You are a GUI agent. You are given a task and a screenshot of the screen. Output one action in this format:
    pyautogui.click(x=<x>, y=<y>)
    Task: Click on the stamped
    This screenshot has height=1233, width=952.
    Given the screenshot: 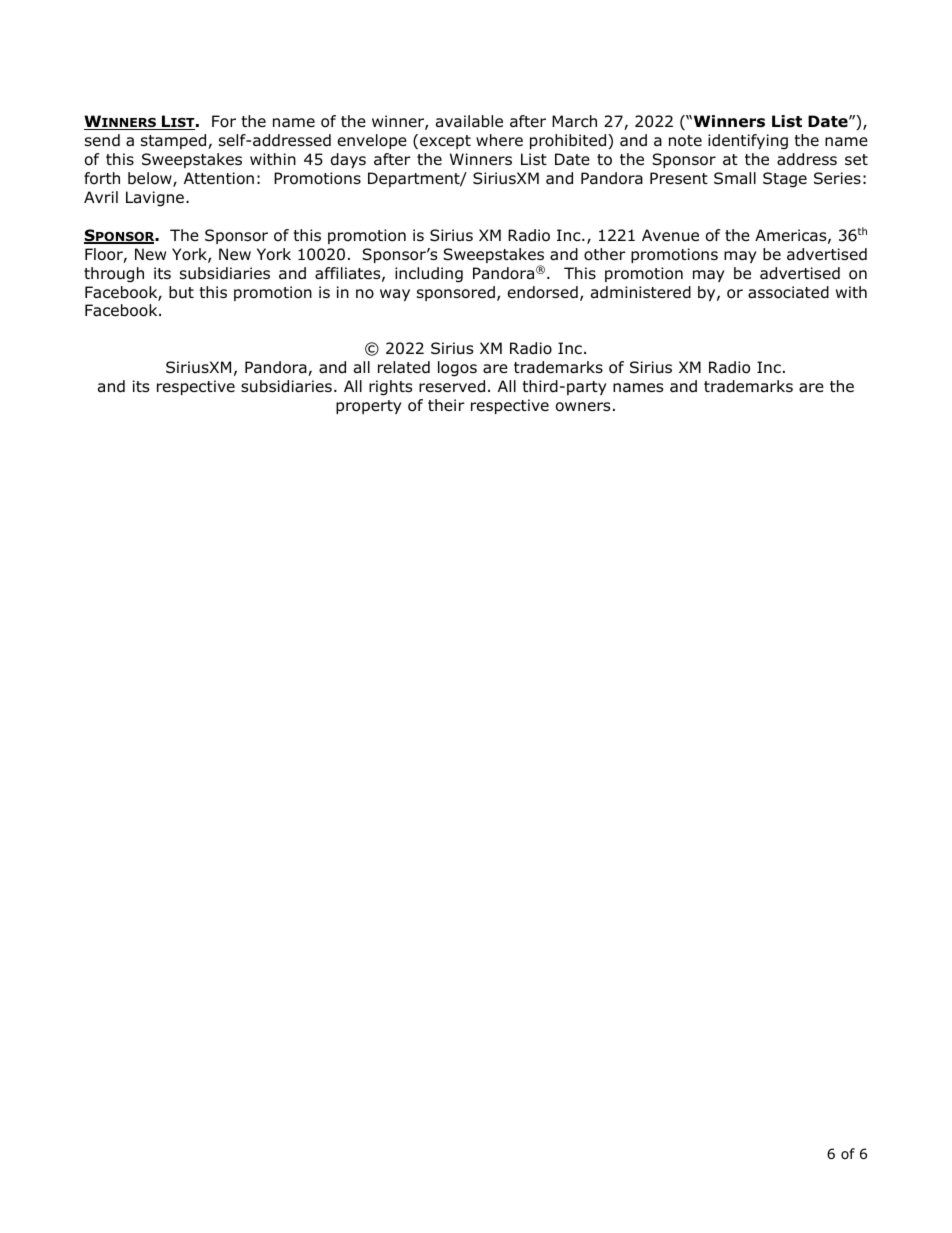 What is the action you would take?
    pyautogui.click(x=175, y=141)
